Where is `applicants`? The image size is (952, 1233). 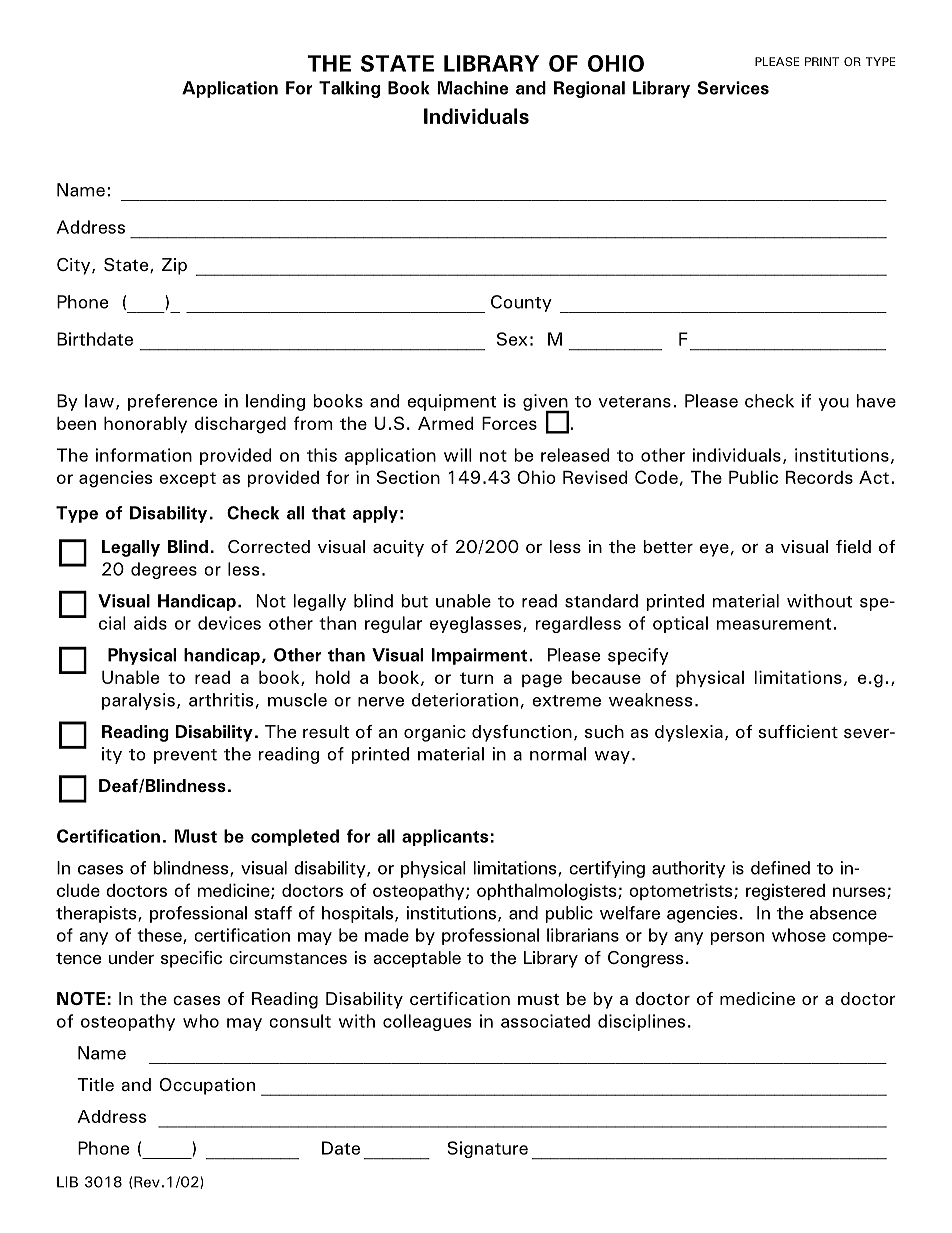 applicants is located at coordinates (445, 837).
